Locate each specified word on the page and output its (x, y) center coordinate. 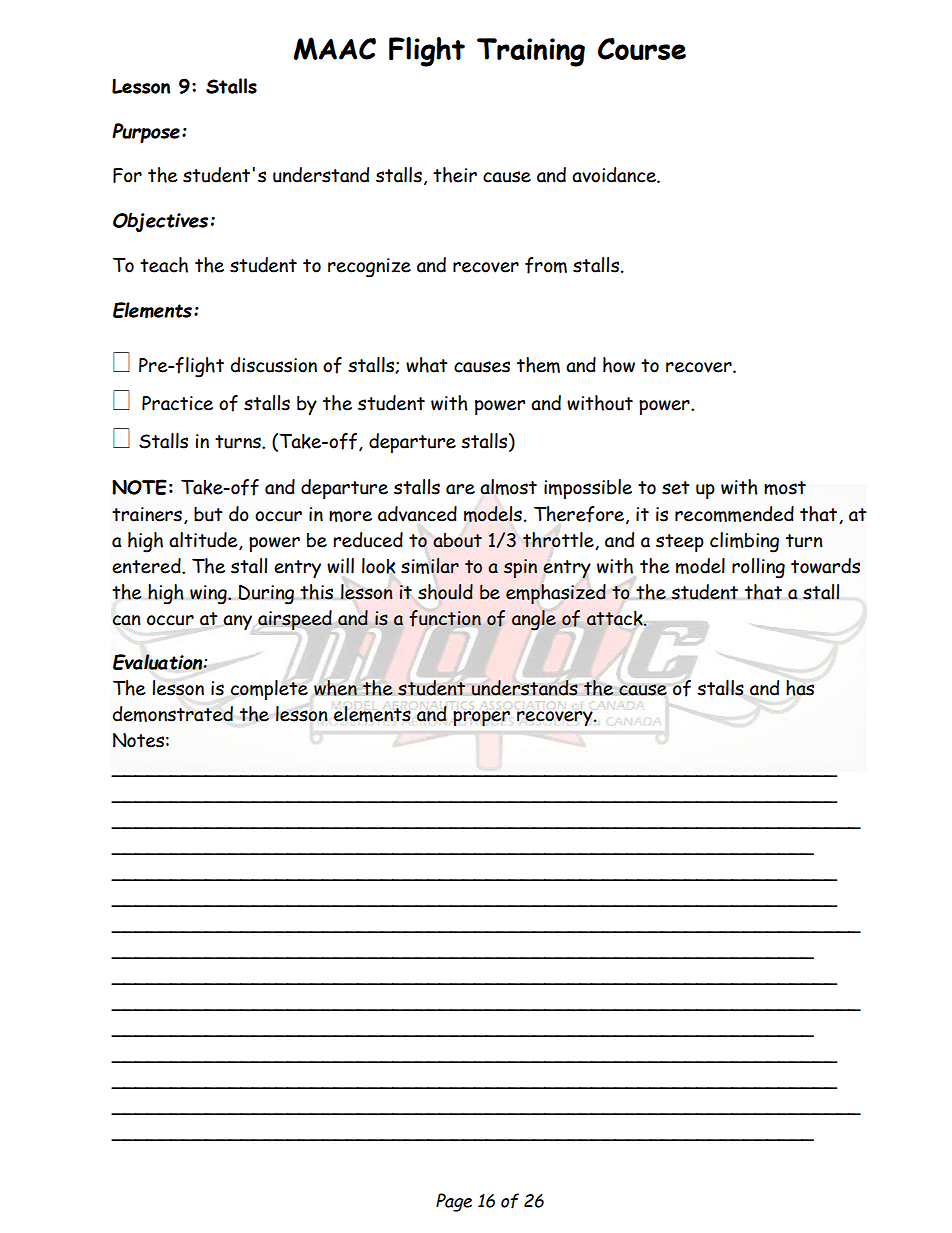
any (237, 622)
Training (531, 52)
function (445, 618)
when (335, 688)
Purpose (146, 133)
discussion (274, 365)
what (427, 365)
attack (616, 618)
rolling (758, 568)
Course (642, 49)
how (619, 365)
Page (454, 1202)
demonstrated (173, 714)
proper (481, 718)
